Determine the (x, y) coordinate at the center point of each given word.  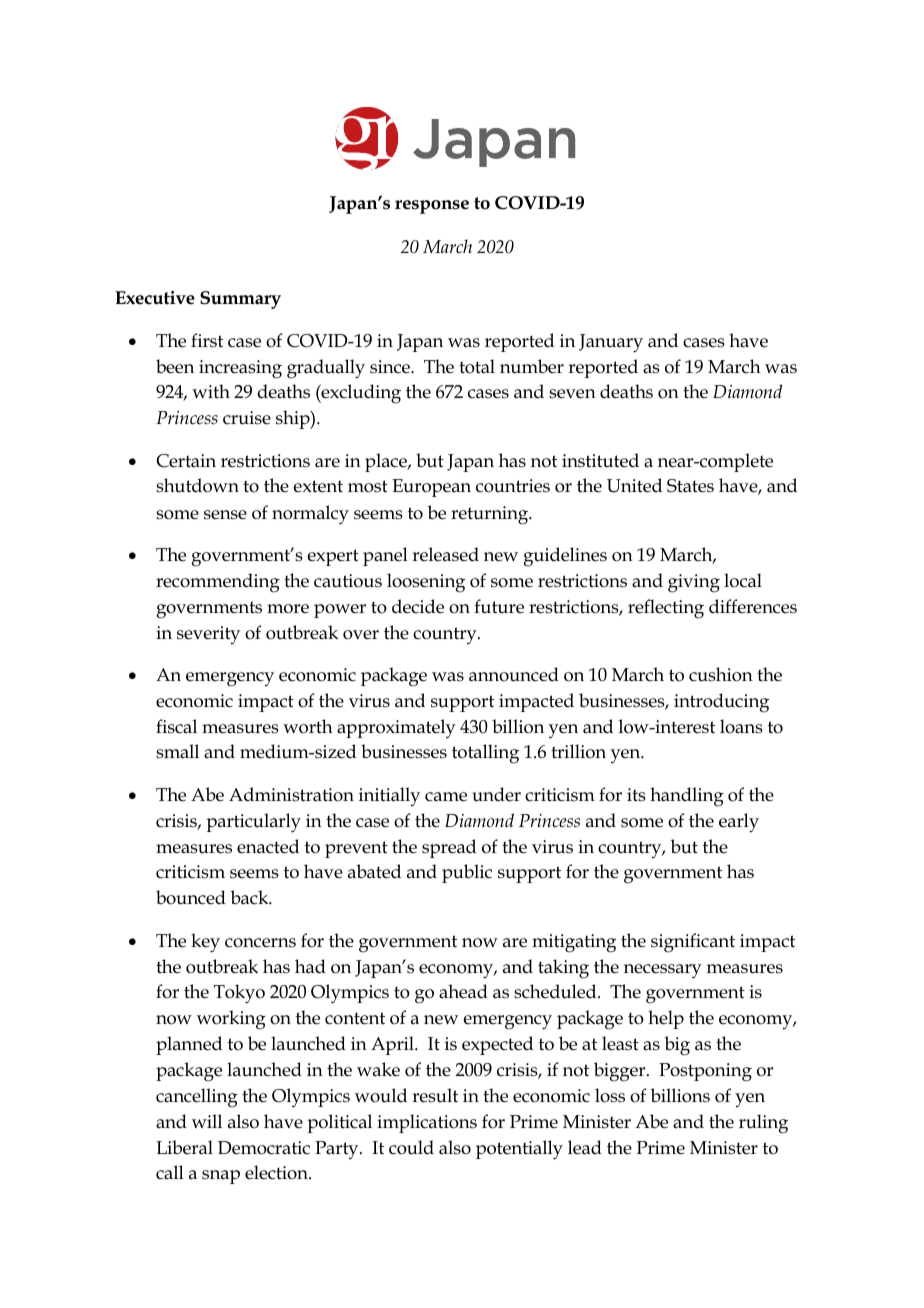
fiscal (176, 726)
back (250, 897)
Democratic (264, 1148)
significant (693, 943)
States (690, 486)
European (431, 488)
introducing (721, 703)
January (611, 343)
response (432, 207)
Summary (240, 300)
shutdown (197, 485)
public (467, 873)
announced (514, 674)
